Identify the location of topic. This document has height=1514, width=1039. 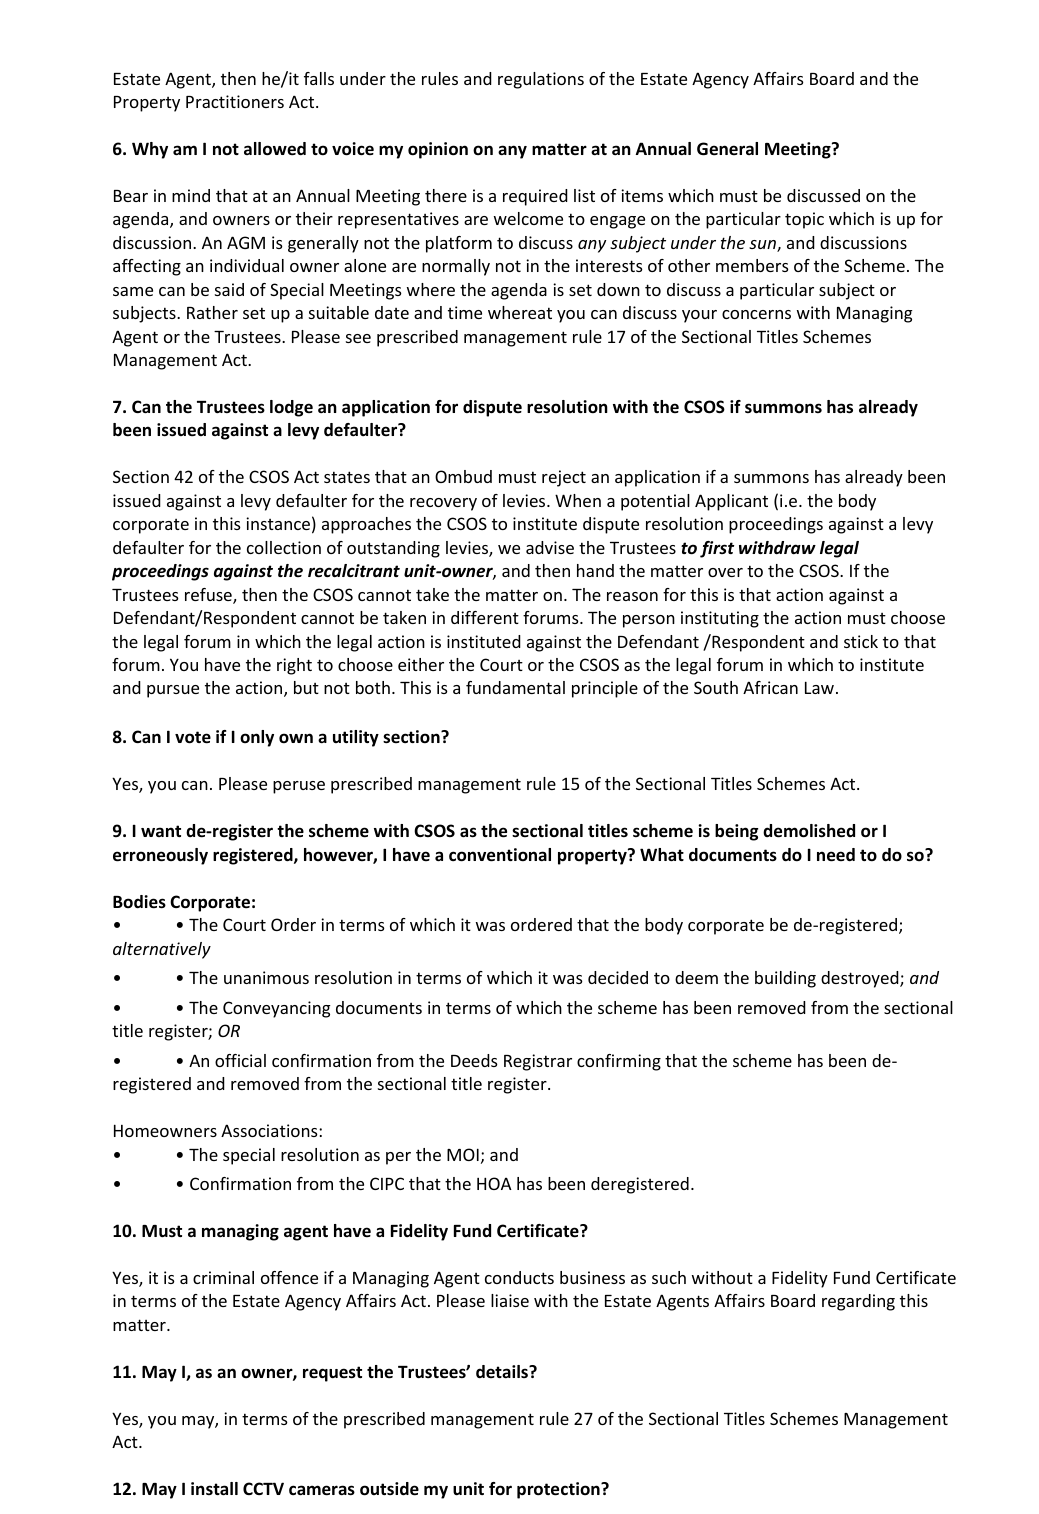
(804, 220).
